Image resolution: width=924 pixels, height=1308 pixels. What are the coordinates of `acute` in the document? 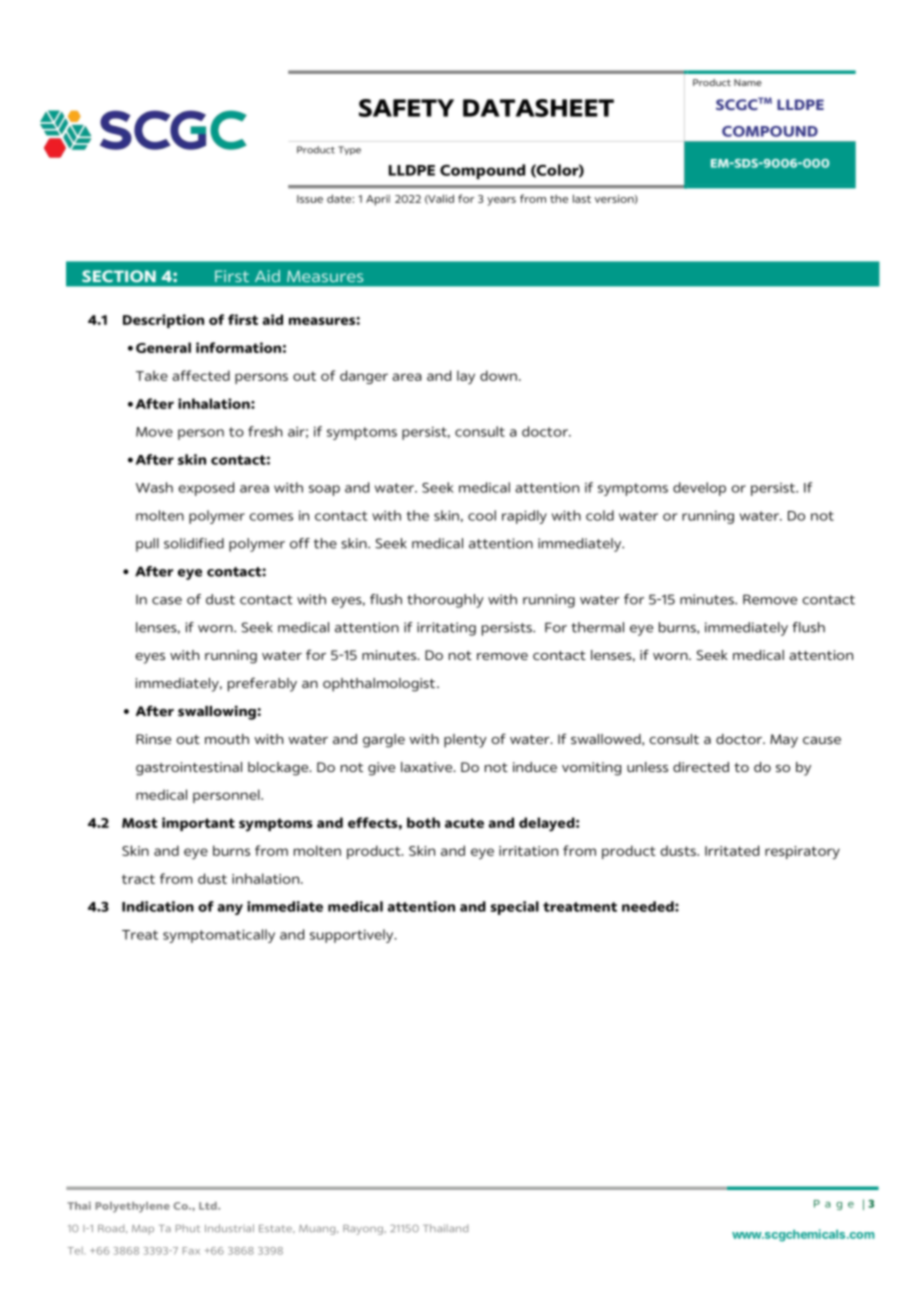 It's located at (464, 823).
